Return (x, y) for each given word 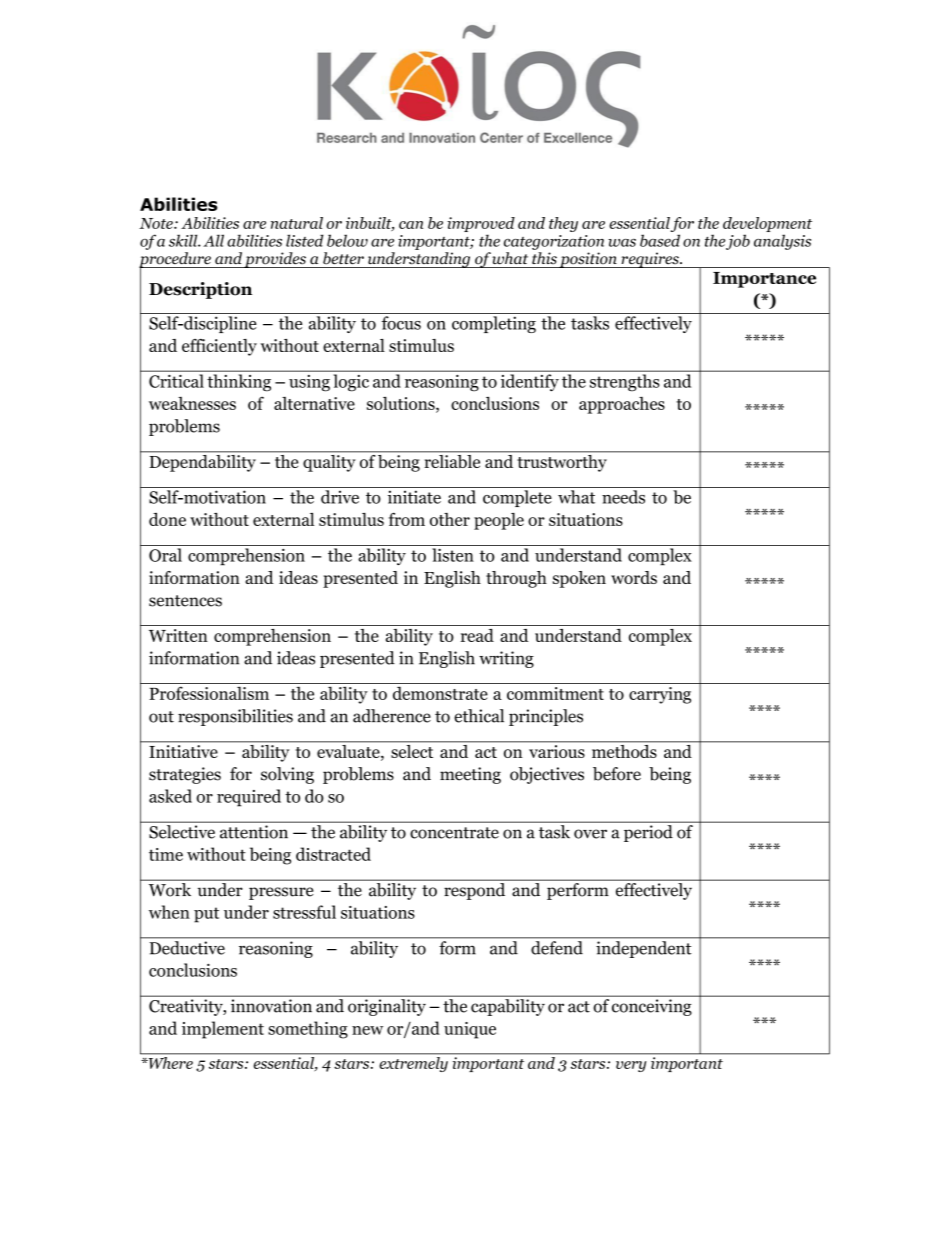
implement (223, 1030)
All (213, 240)
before (617, 774)
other (450, 519)
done (167, 519)
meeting (470, 775)
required (249, 798)
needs (623, 497)
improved (481, 226)
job (738, 242)
